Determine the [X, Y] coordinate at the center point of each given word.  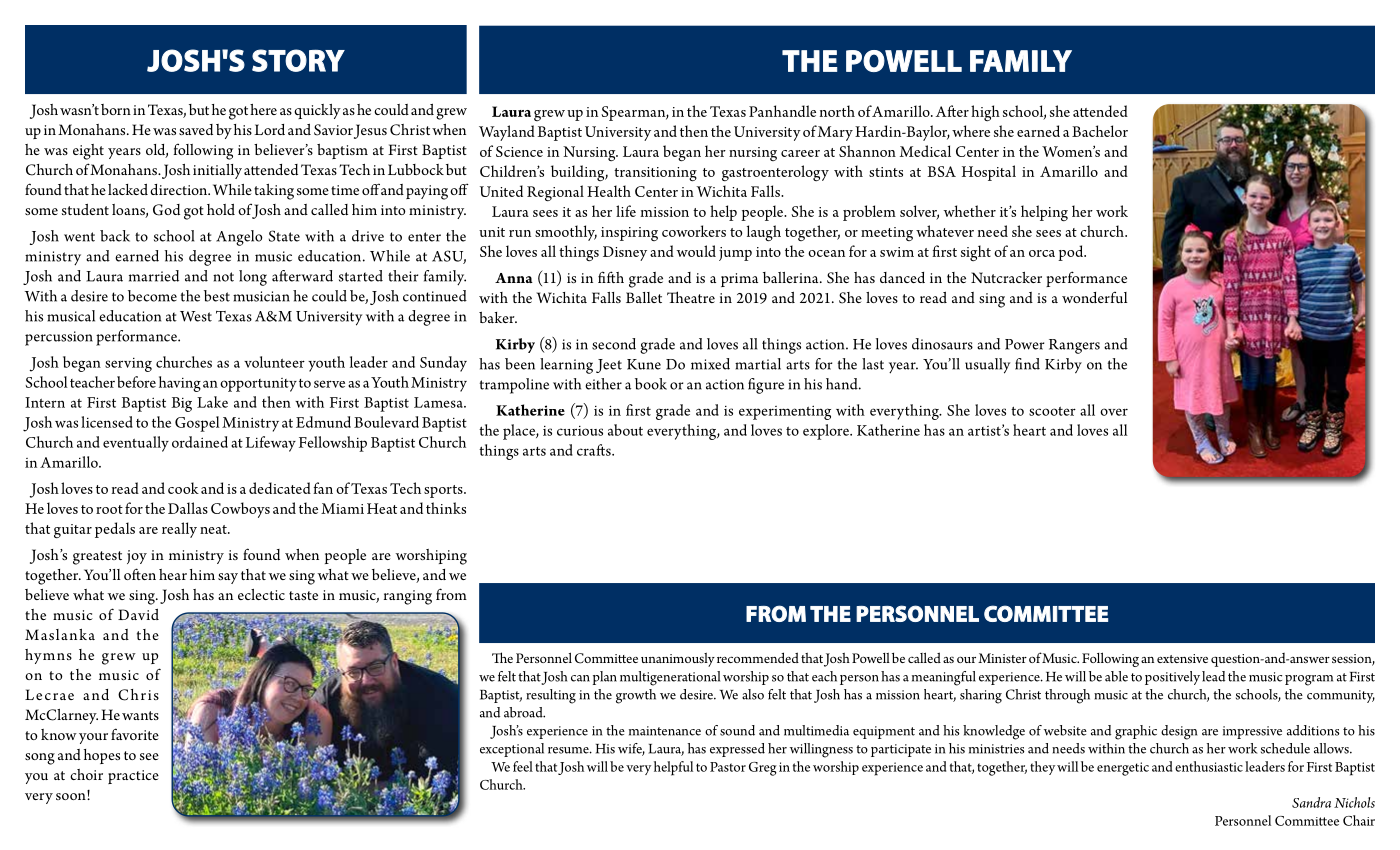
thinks [446, 508]
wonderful [1094, 297]
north [837, 111]
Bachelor [1100, 131]
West [196, 316]
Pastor [728, 767]
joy [137, 557]
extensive [1182, 658]
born [116, 109]
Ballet [644, 297]
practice [133, 777]
